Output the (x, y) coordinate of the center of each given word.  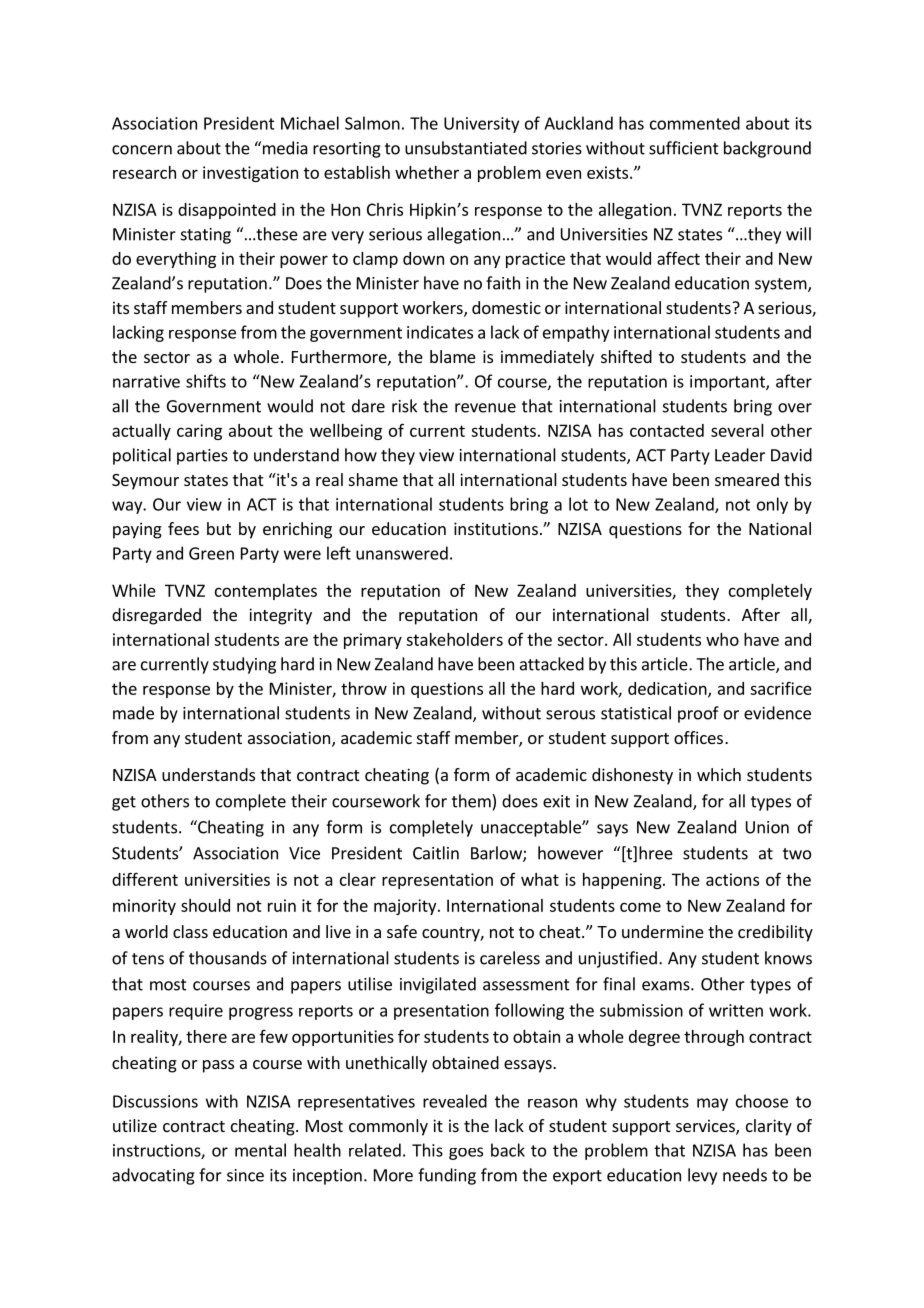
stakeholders (454, 639)
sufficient (684, 148)
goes (466, 1153)
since (245, 1175)
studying (244, 665)
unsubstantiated (466, 148)
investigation (250, 174)
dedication (668, 689)
